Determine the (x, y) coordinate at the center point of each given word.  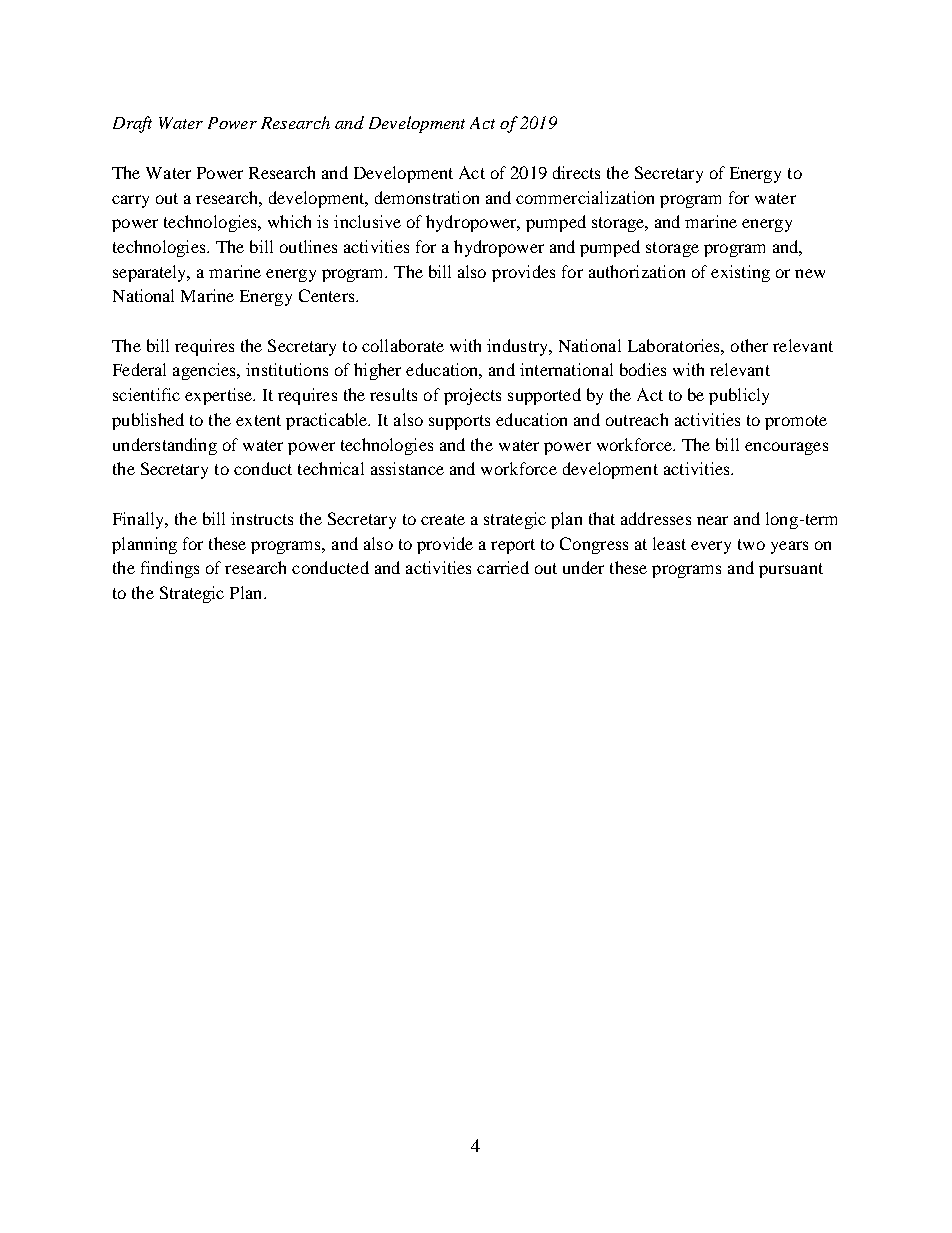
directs (576, 172)
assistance (407, 468)
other (749, 345)
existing (740, 273)
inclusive (367, 221)
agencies (205, 371)
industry (519, 347)
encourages (786, 448)
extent (258, 420)
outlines (308, 246)
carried (503, 567)
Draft (132, 124)
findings (170, 569)
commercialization (585, 197)
